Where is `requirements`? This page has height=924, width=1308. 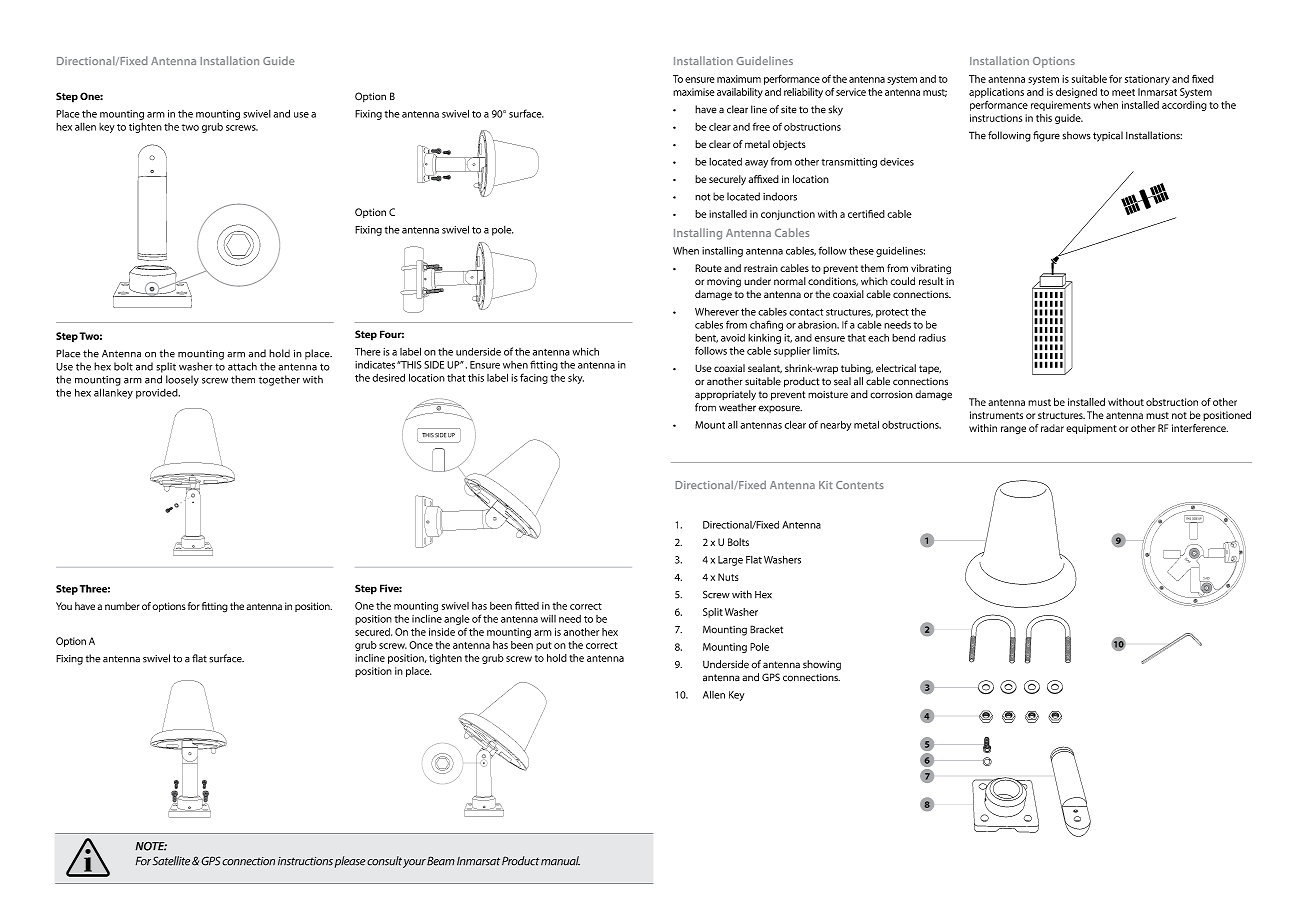
requirements is located at coordinates (1061, 106).
